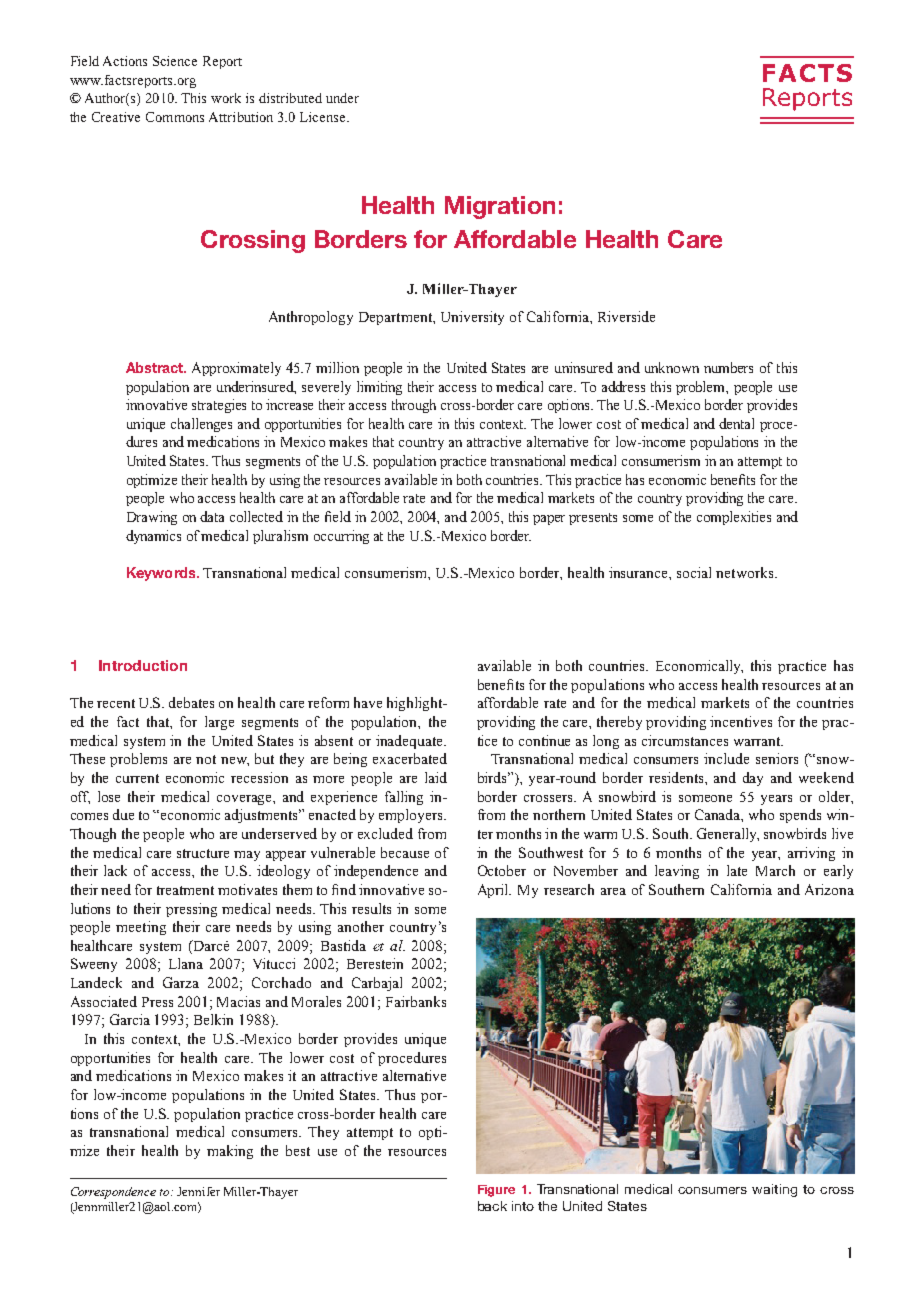 This document has height=1308, width=924. Describe the element at coordinates (500, 207) in the document. I see `Migration` at that location.
